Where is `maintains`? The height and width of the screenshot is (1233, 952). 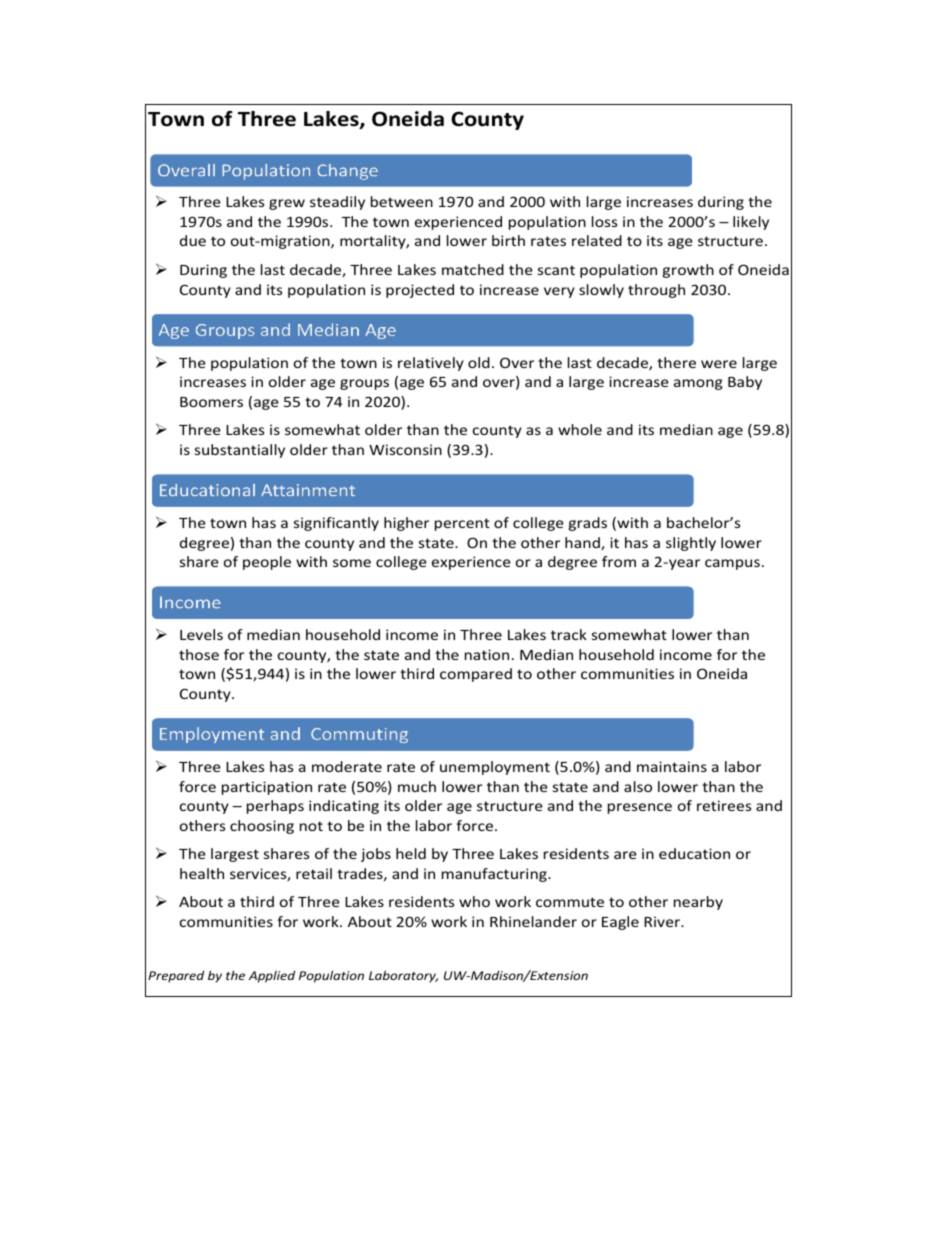 maintains is located at coordinates (672, 766).
